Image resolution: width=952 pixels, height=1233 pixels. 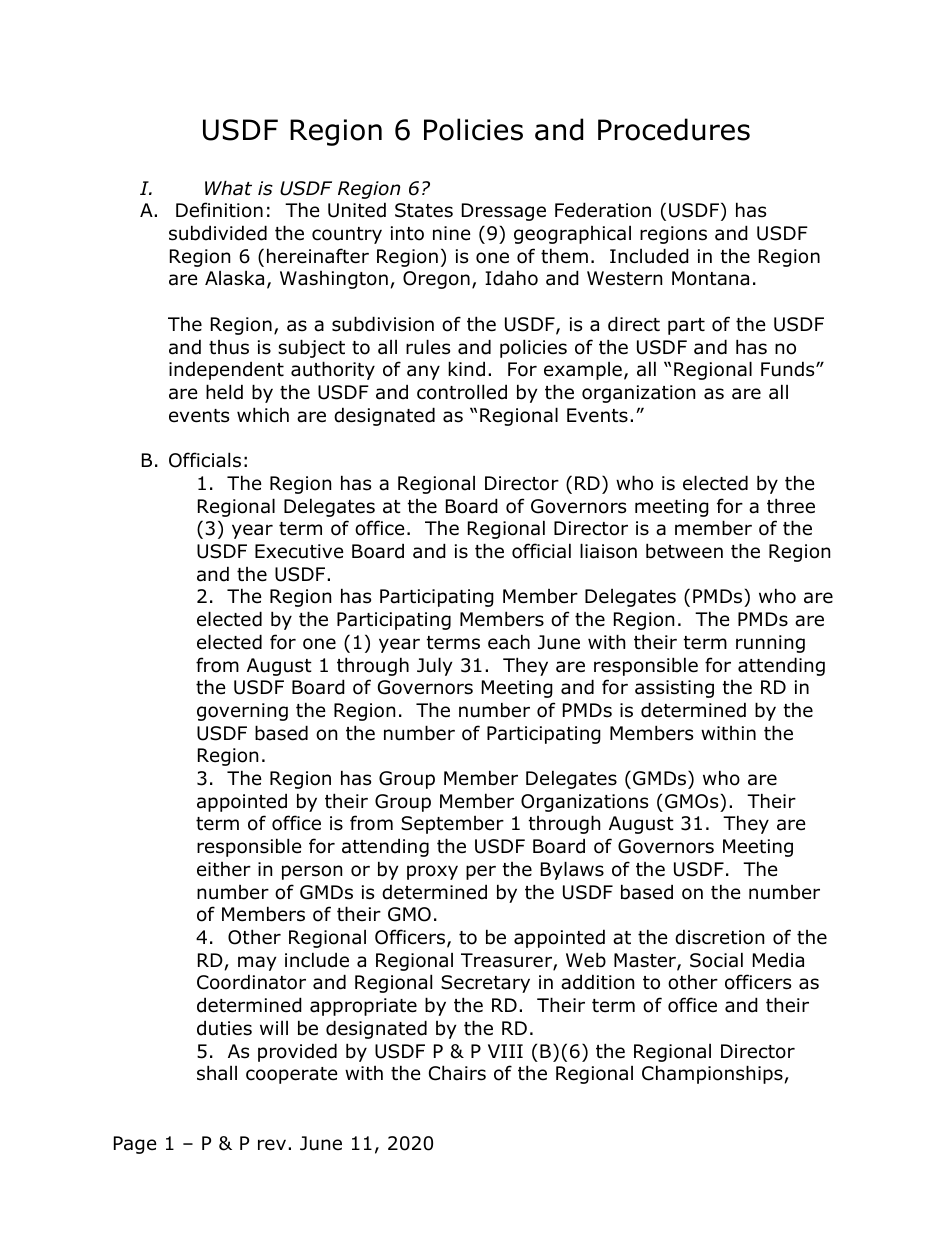 I want to click on assisting, so click(x=674, y=689).
